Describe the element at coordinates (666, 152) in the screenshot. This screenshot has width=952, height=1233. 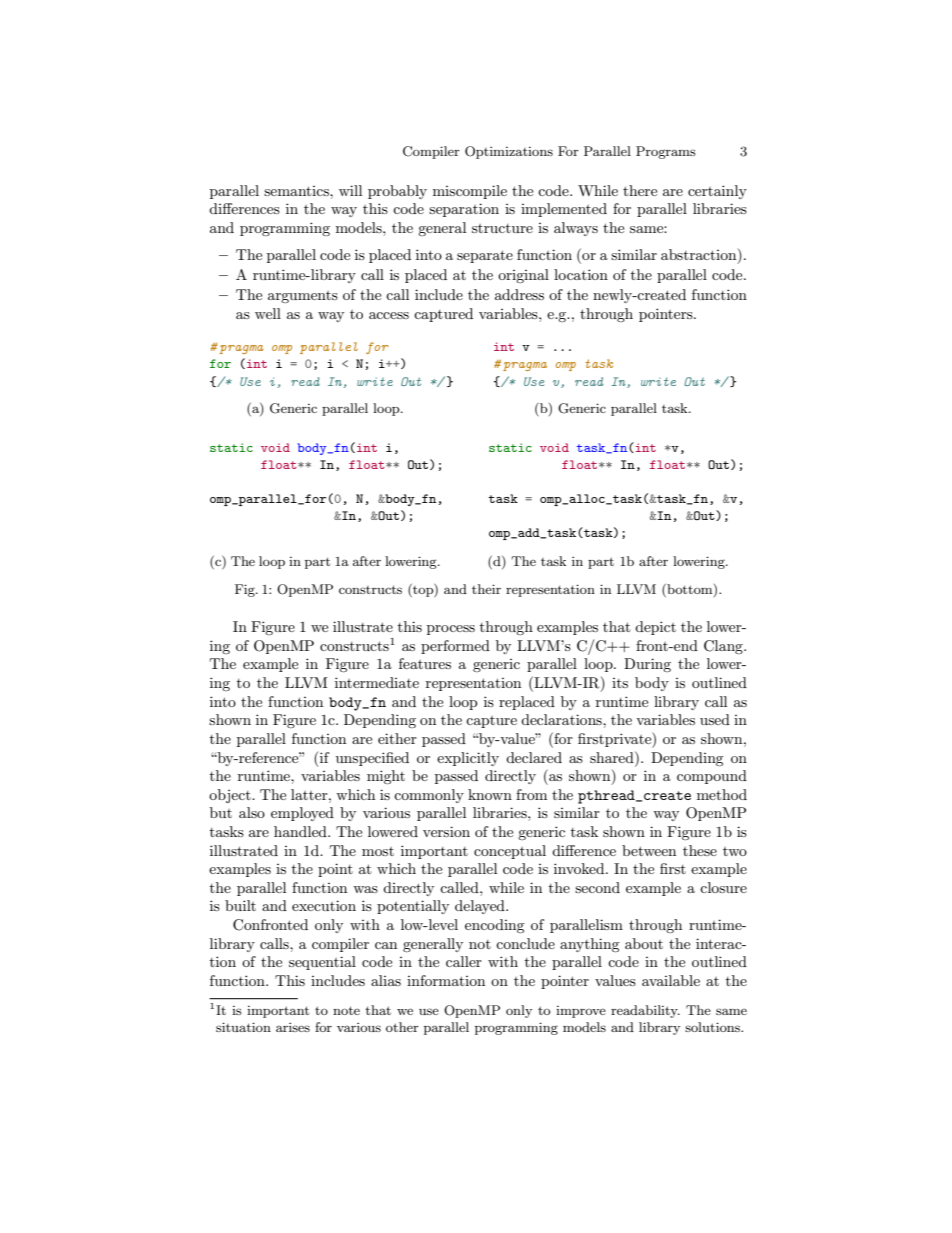
I see `Programs` at that location.
